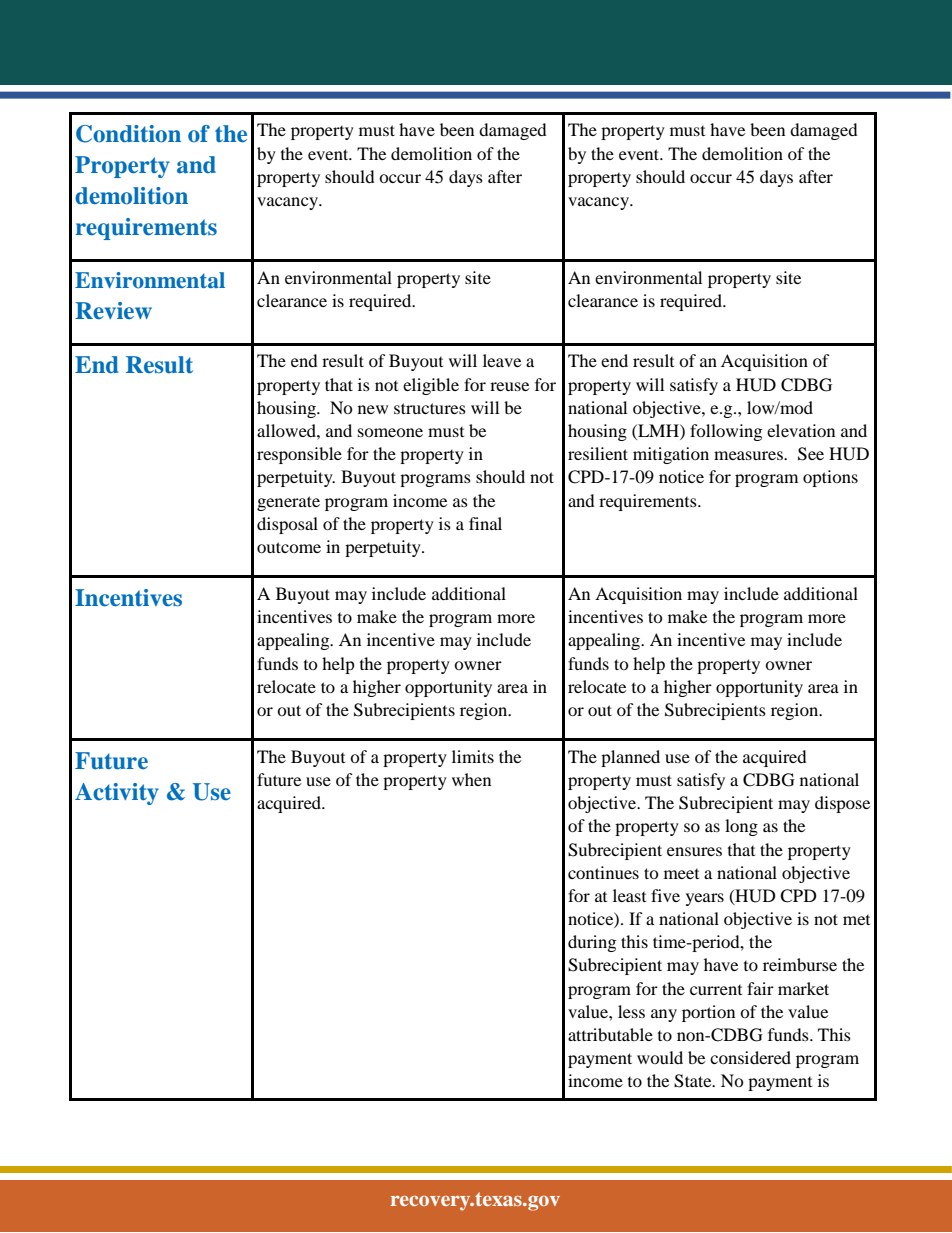  I want to click on Activity, so click(117, 794).
